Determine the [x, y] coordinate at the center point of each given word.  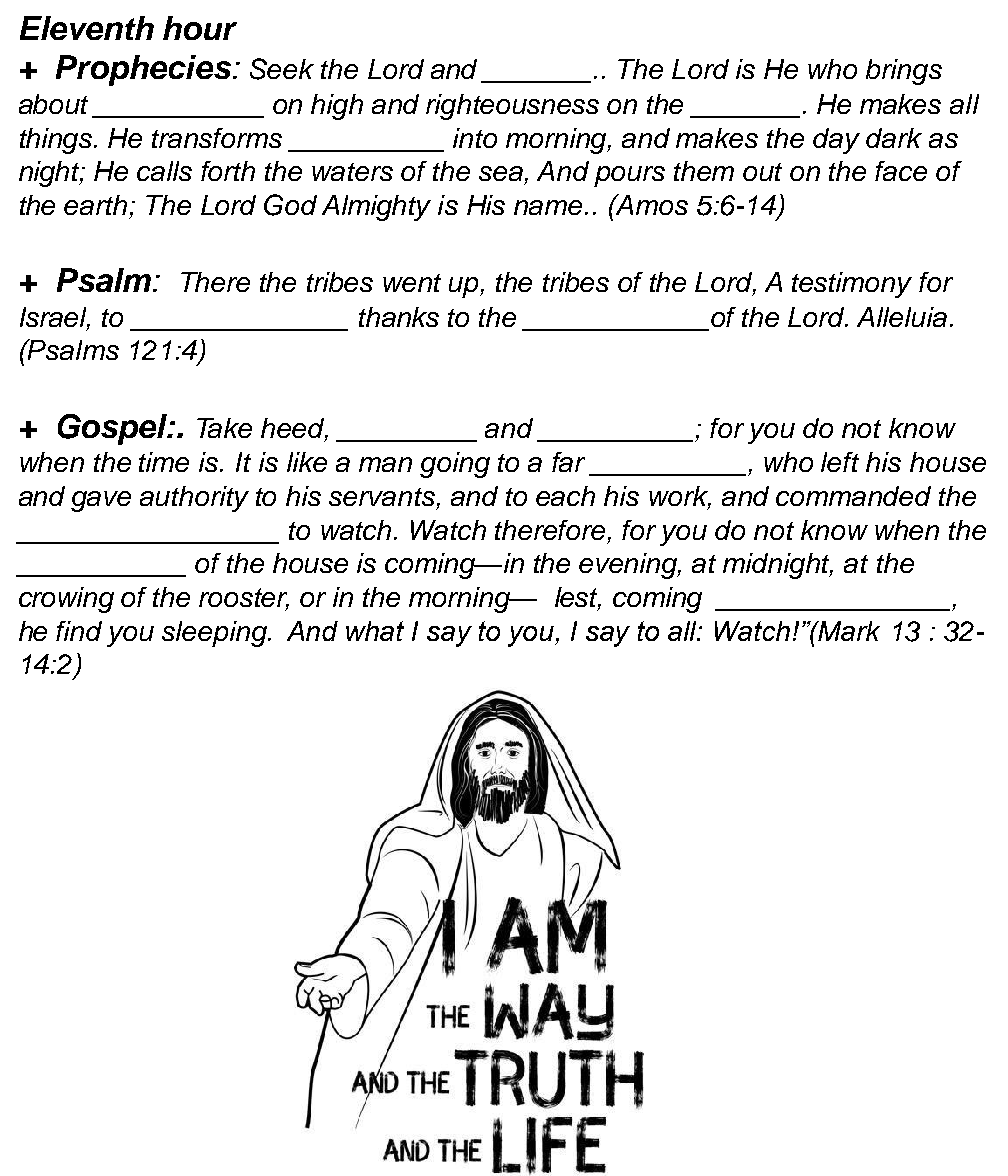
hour [200, 28]
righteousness [512, 107]
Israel [55, 318]
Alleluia [902, 317]
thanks [399, 317]
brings [904, 72]
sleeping [215, 634]
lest [578, 598]
